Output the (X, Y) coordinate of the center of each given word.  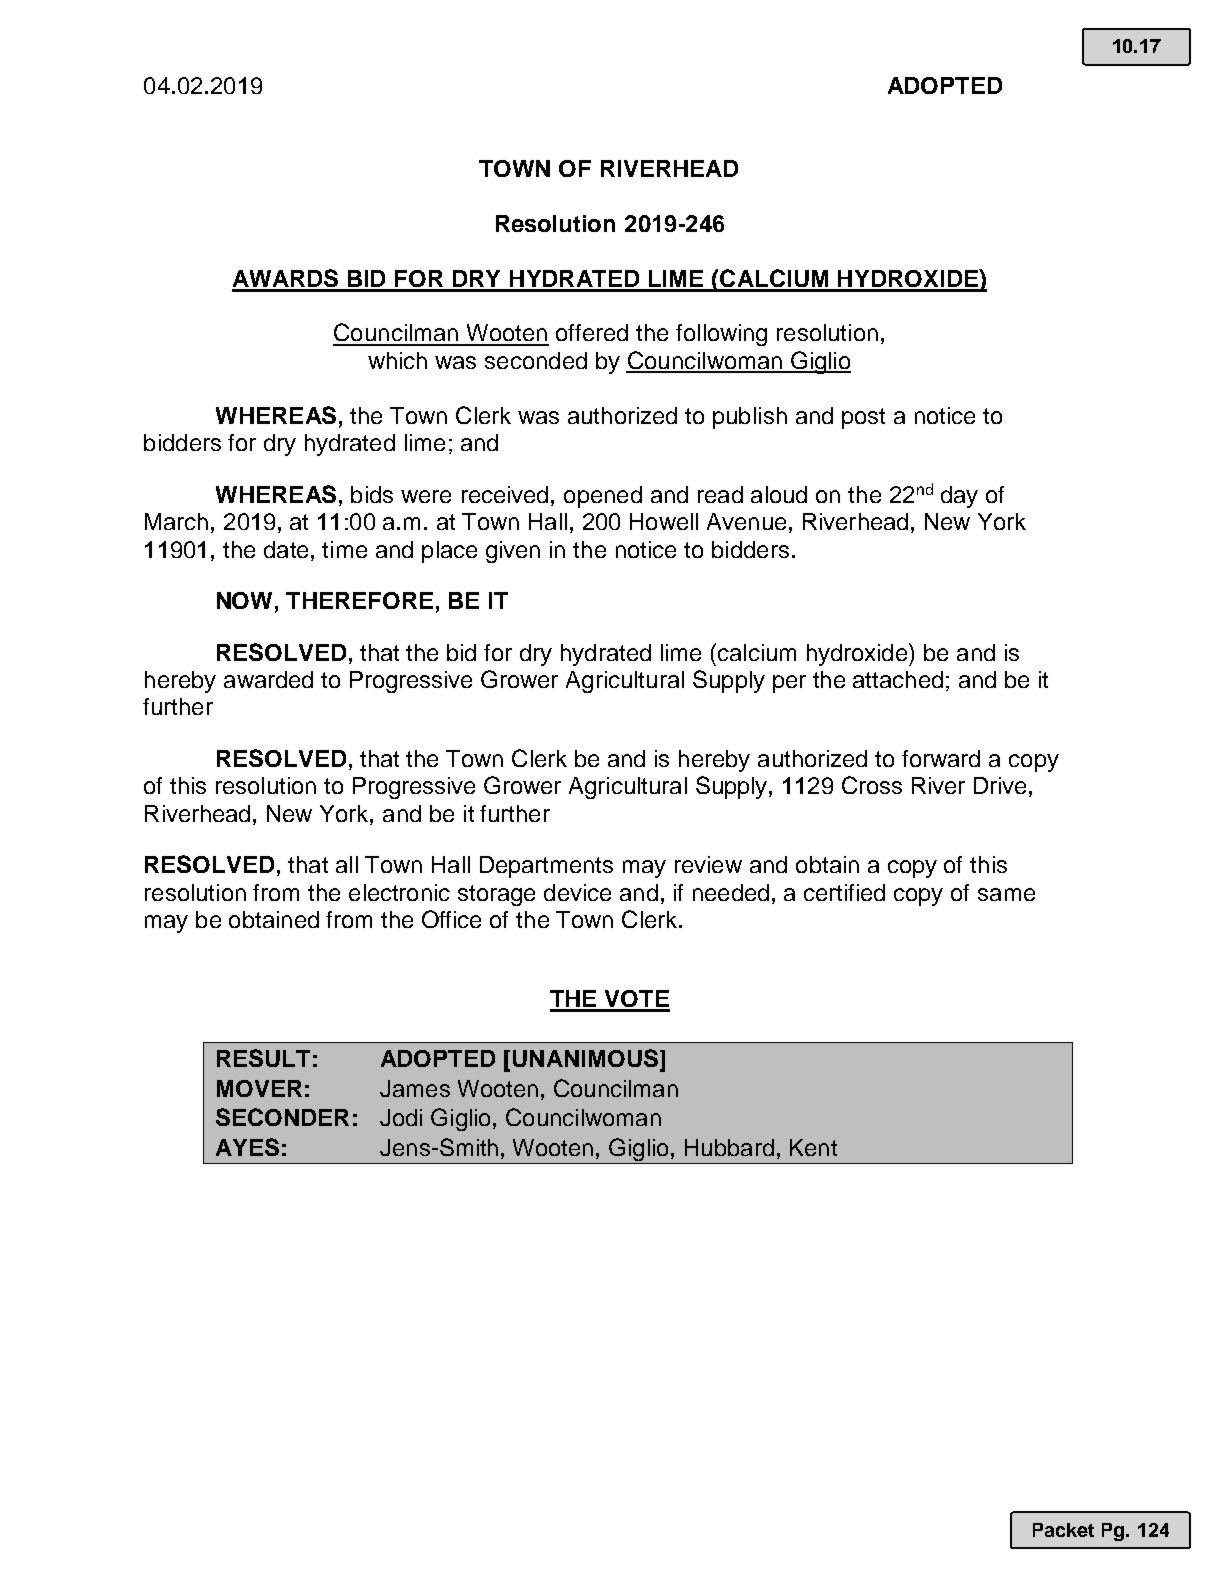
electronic (399, 892)
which (397, 360)
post (863, 418)
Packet (1063, 1530)
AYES (247, 1147)
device (577, 892)
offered (592, 332)
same (1006, 894)
